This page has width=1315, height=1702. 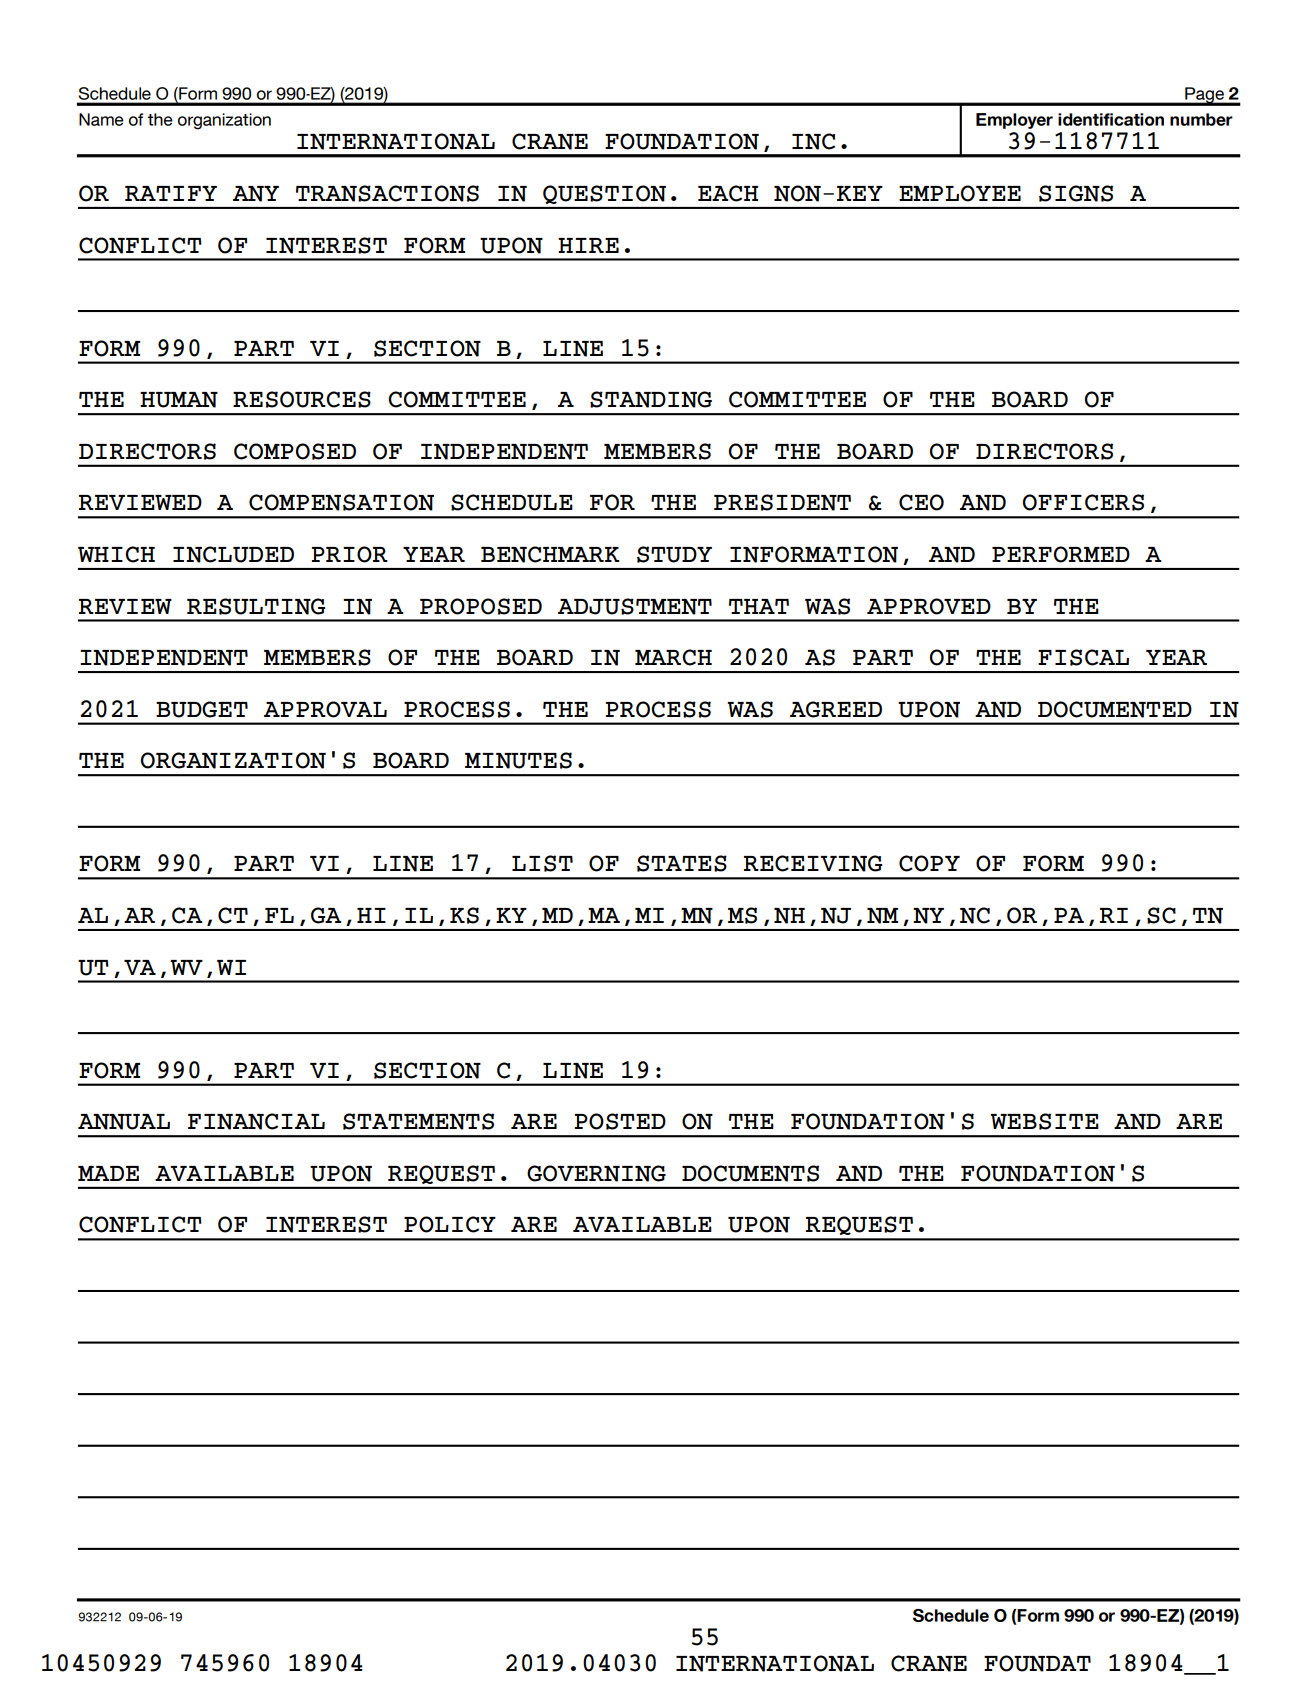 I want to click on EACH, so click(x=728, y=193).
